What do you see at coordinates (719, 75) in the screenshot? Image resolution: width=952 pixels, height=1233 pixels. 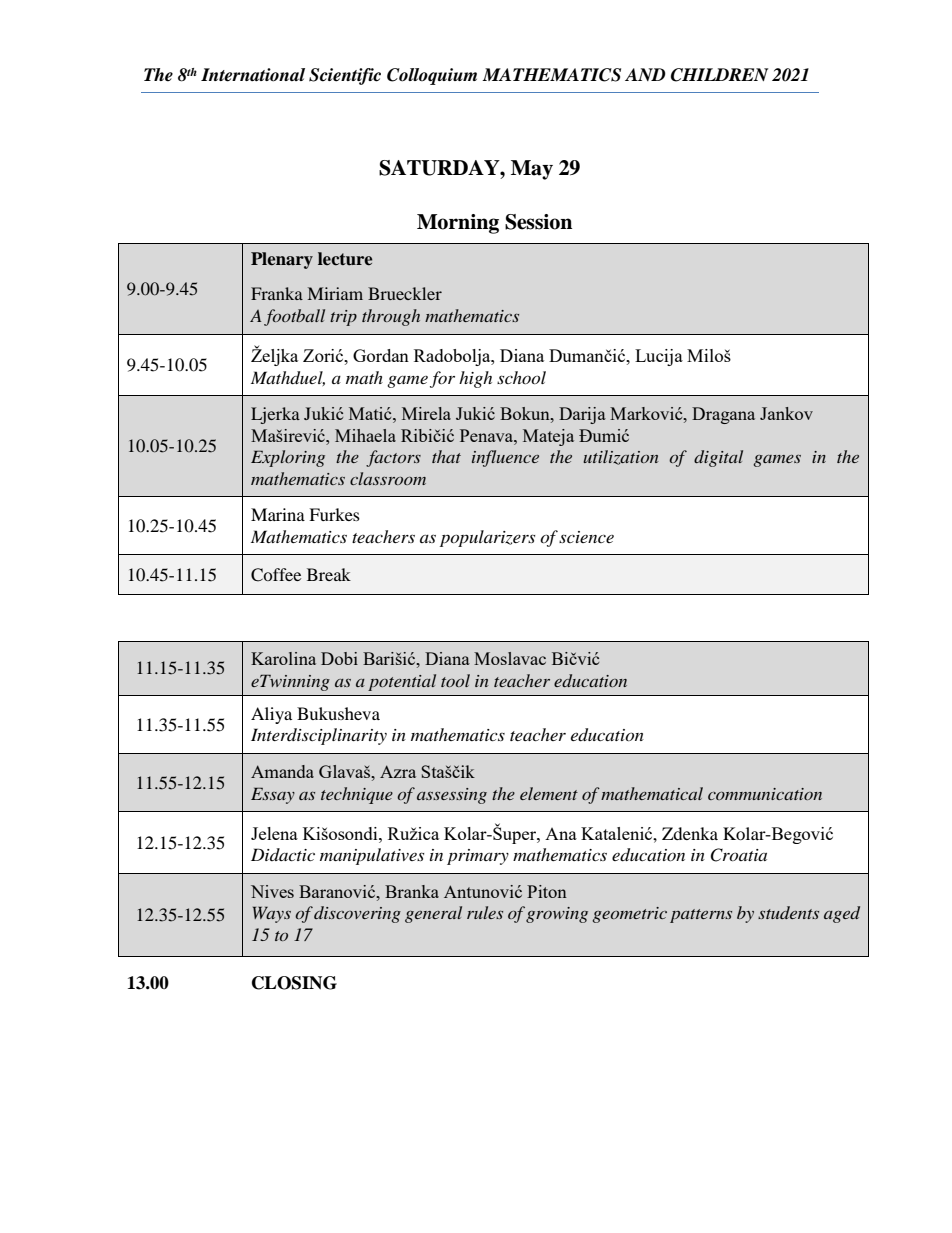 I see `CHILDREN` at bounding box center [719, 75].
